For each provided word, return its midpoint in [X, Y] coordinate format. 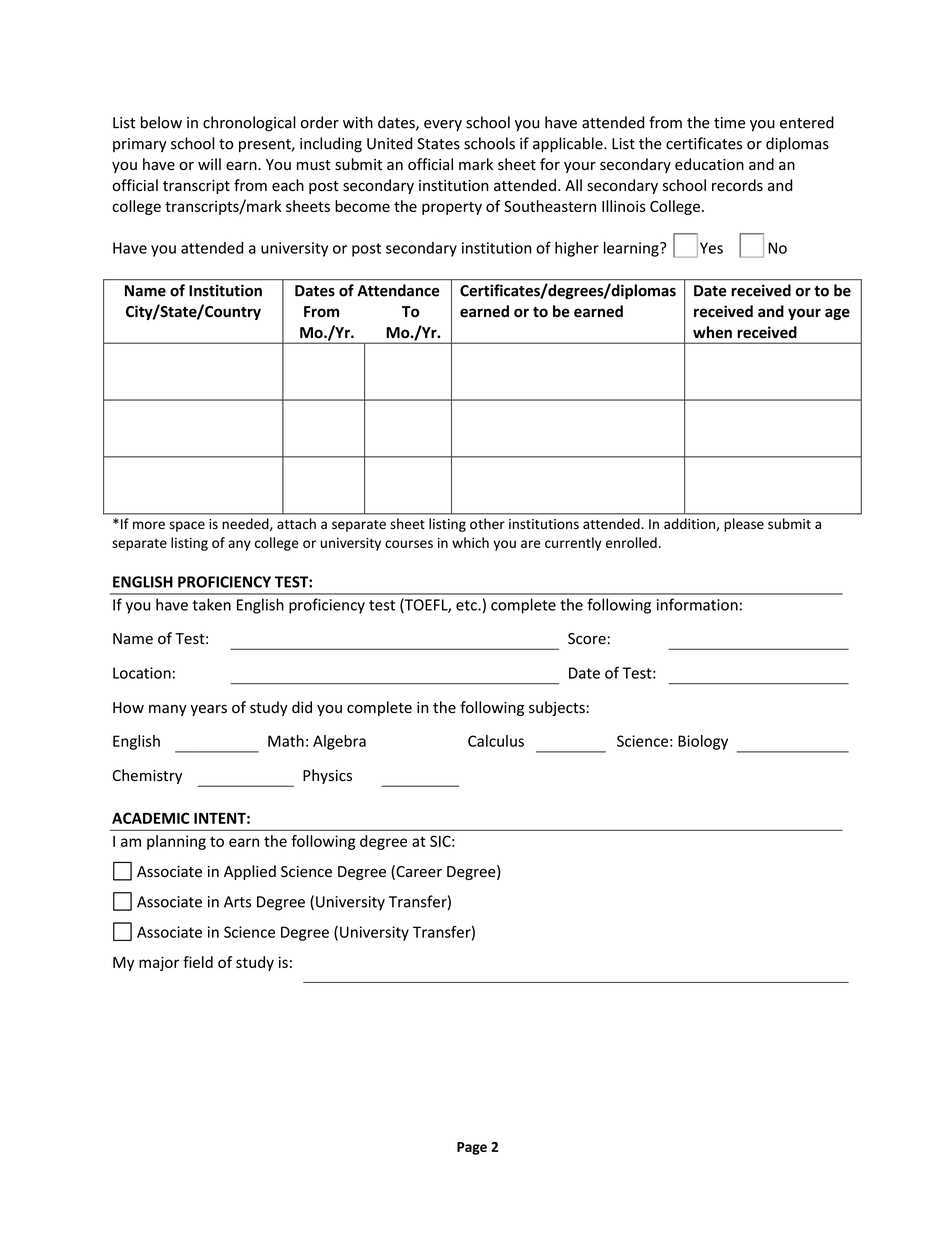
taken [211, 604]
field [198, 962]
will [209, 164]
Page [472, 1148]
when [712, 332]
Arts [237, 902]
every [443, 125]
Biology [703, 742]
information [697, 604]
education [709, 164]
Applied [250, 872]
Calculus [496, 741]
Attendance [398, 290]
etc [467, 605]
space [187, 526]
